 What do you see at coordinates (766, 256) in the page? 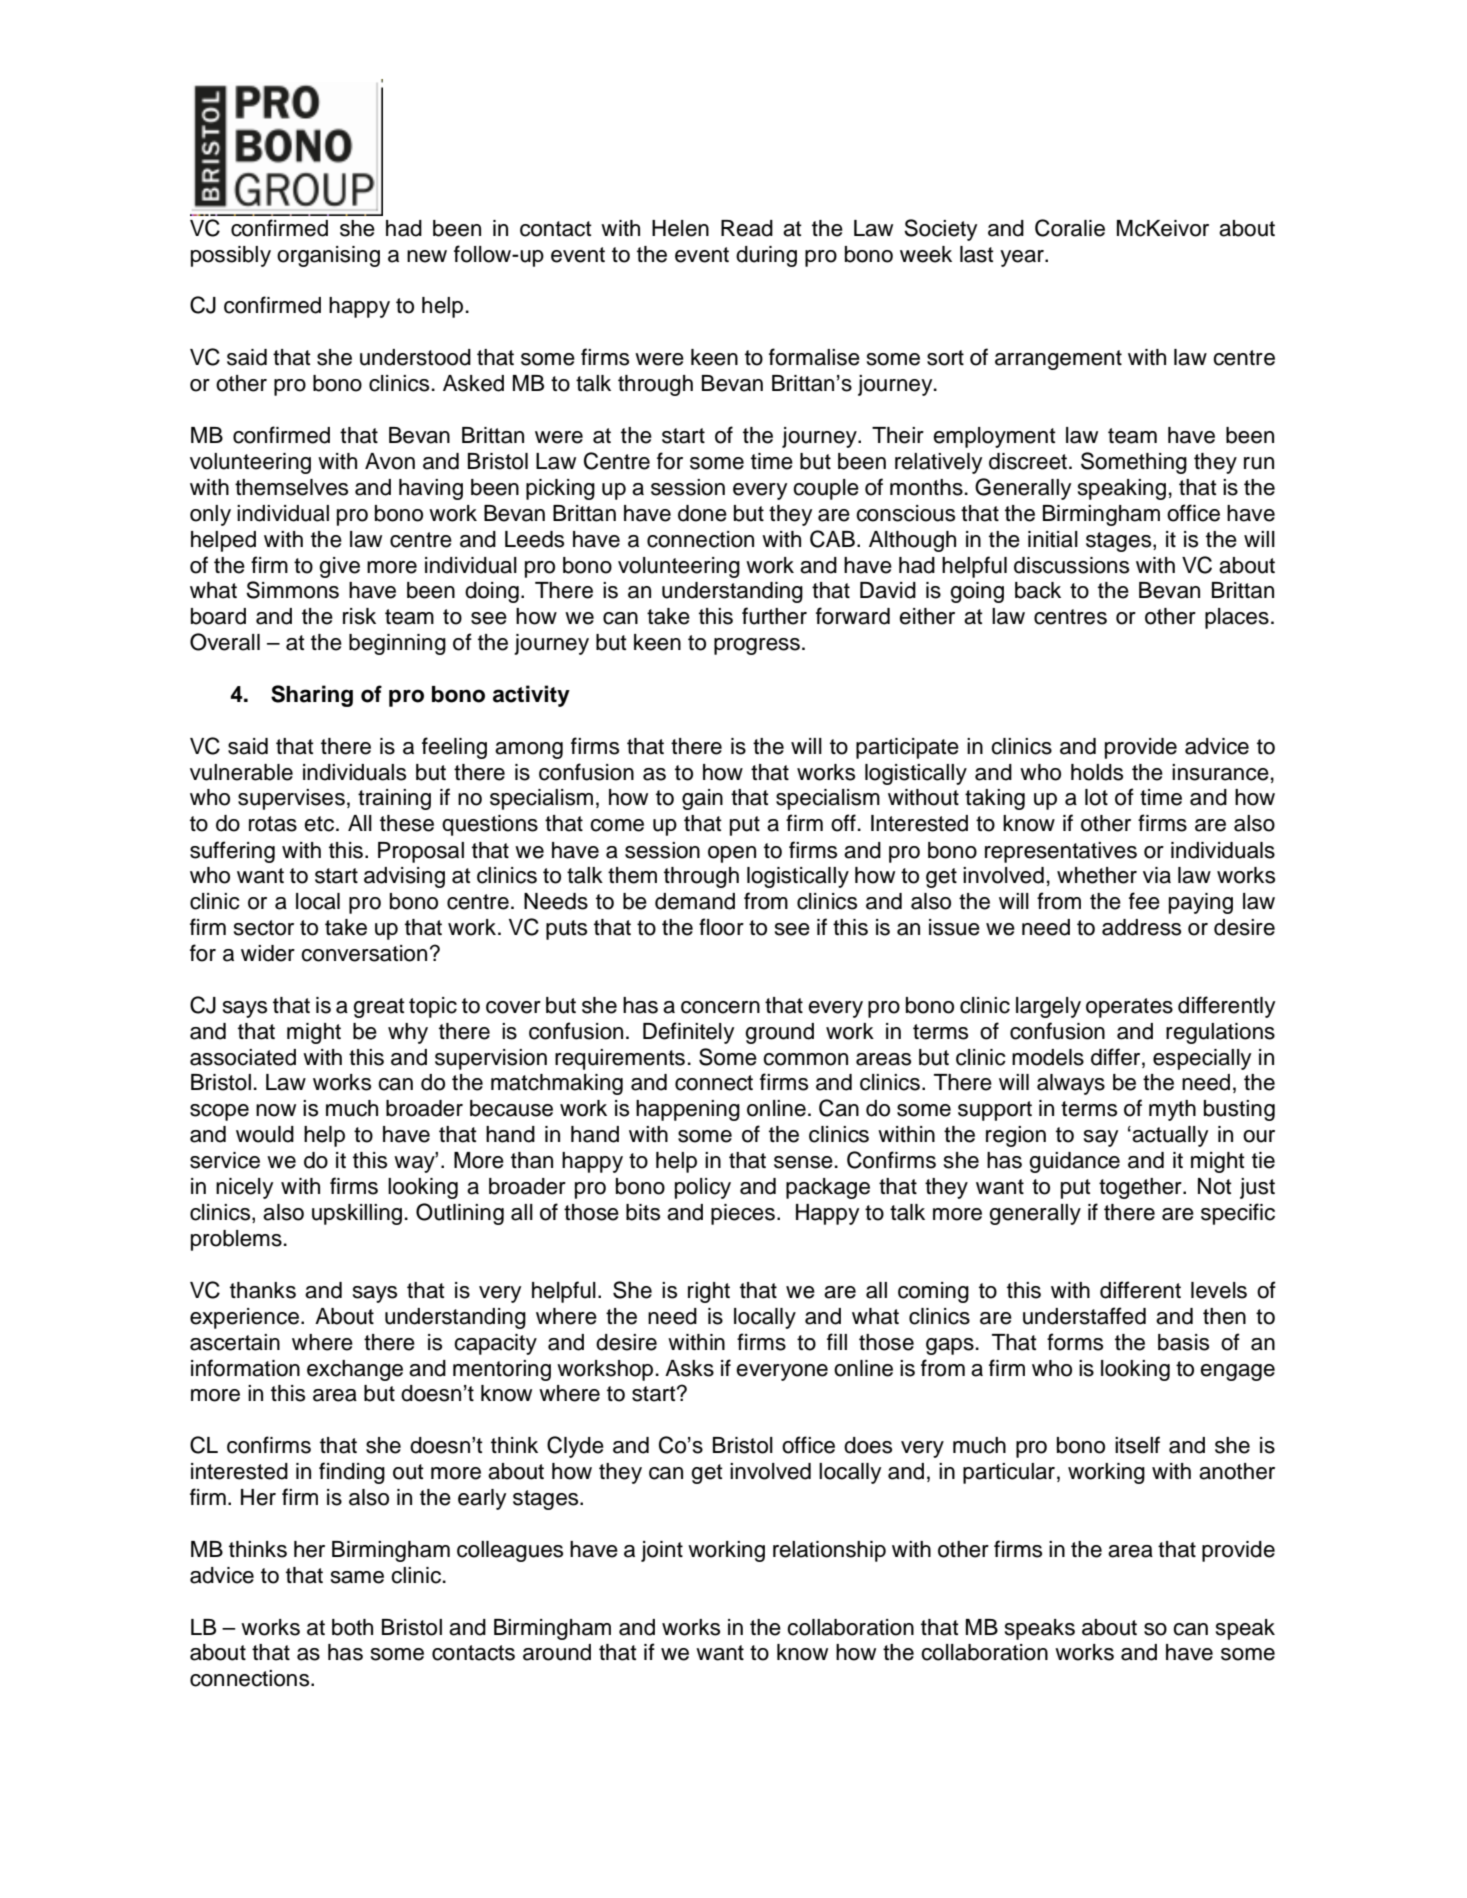
I see `during` at bounding box center [766, 256].
